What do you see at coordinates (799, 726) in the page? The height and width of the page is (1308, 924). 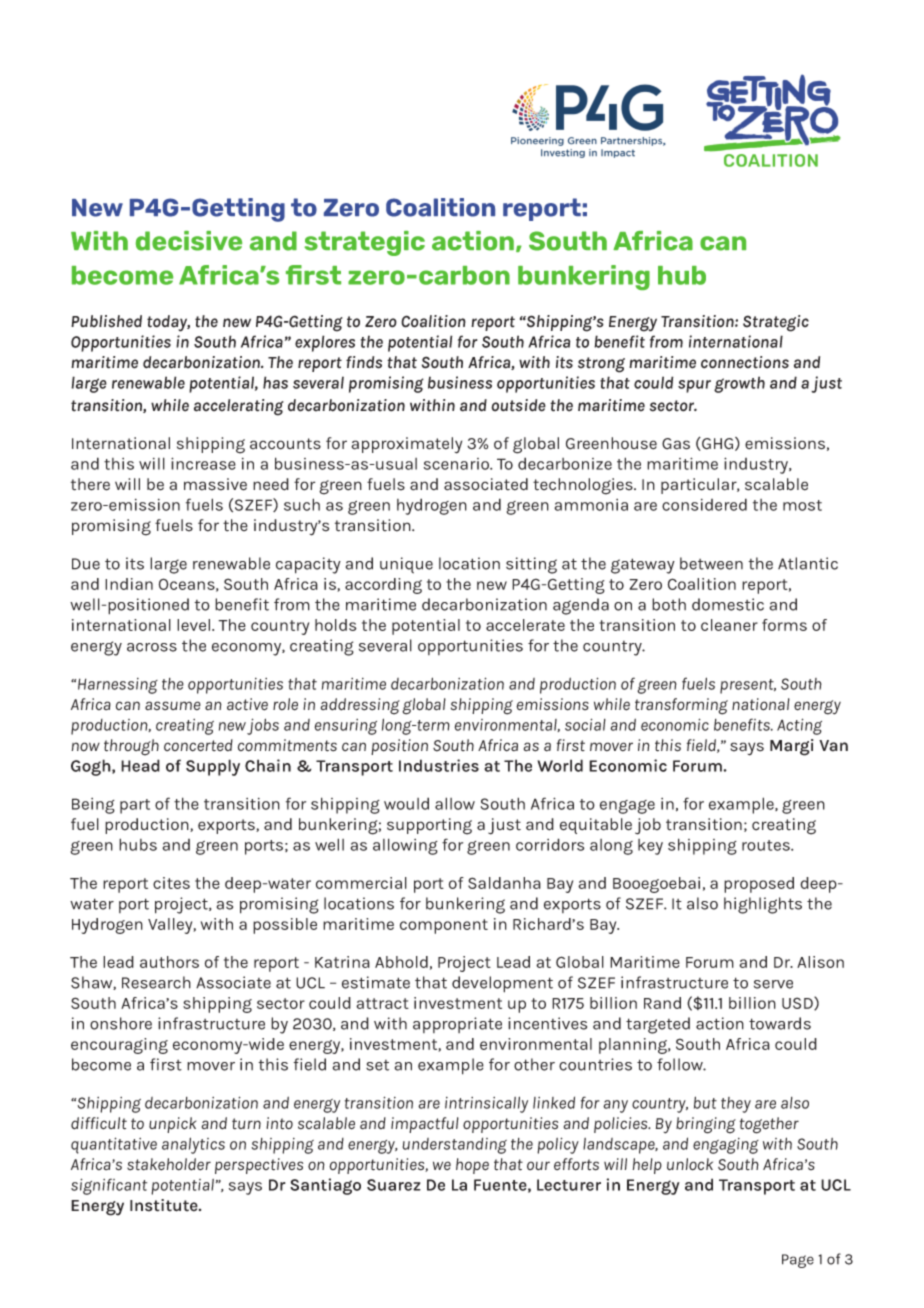 I see `Acting` at bounding box center [799, 726].
